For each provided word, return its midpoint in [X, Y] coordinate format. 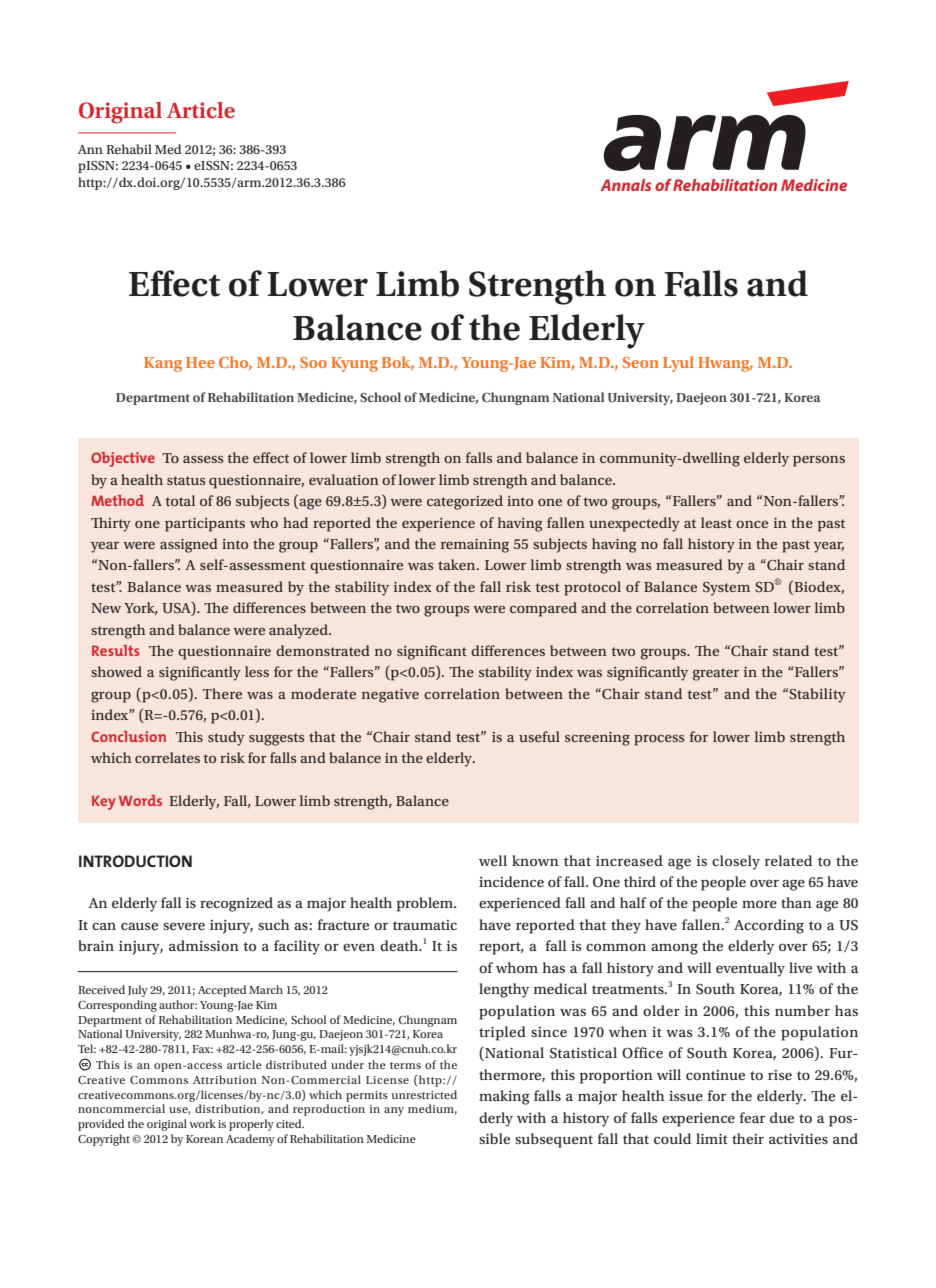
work [202, 1123]
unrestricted [424, 1094]
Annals [625, 185]
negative [390, 696]
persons [819, 461]
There [222, 693]
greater [716, 674]
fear [752, 1117]
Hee [200, 362]
